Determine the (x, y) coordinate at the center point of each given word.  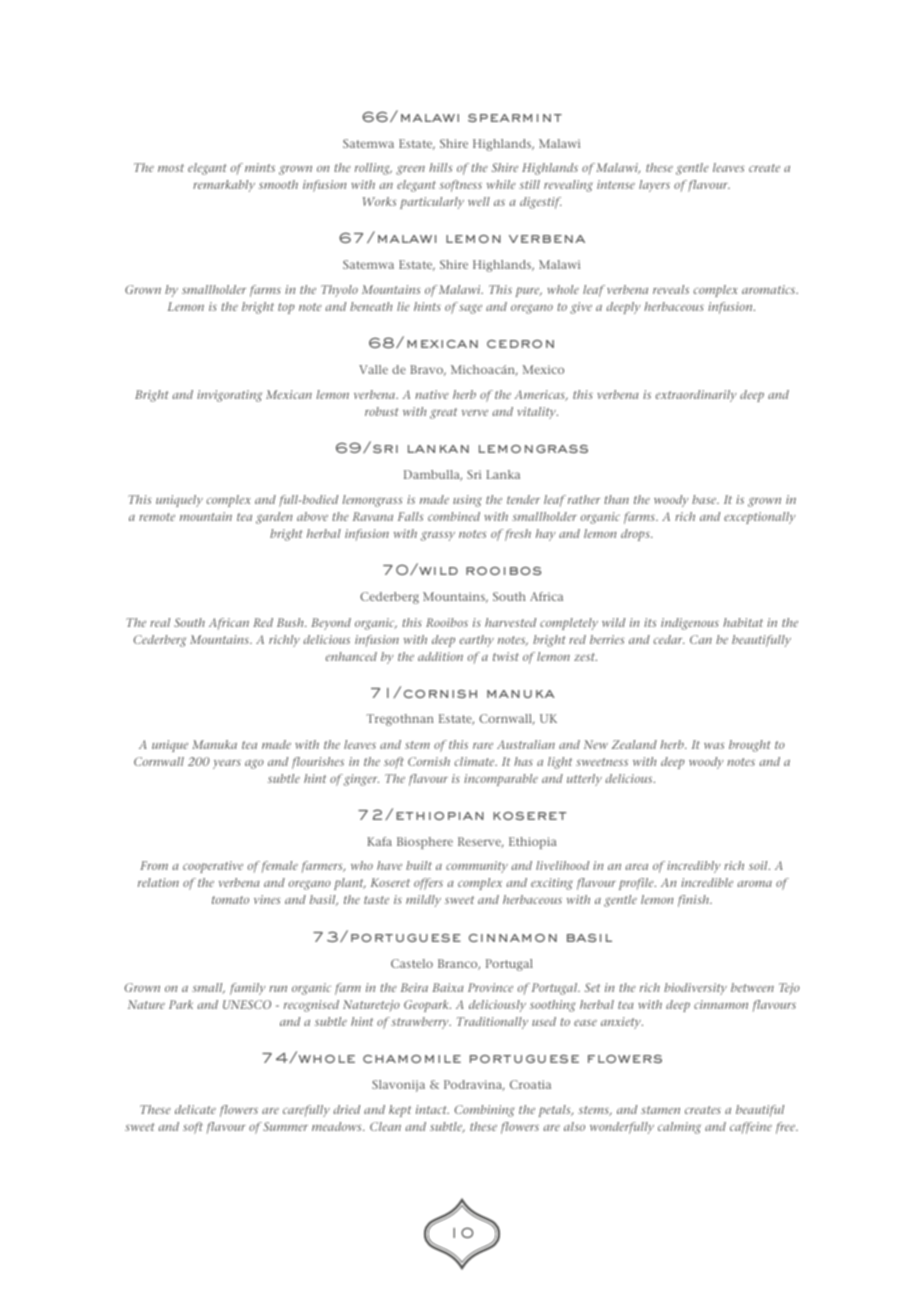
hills (440, 167)
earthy (477, 641)
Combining (484, 1111)
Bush (291, 622)
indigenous (690, 624)
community (477, 867)
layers (654, 186)
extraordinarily (696, 396)
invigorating (229, 396)
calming (679, 1128)
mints (260, 167)
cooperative (213, 867)
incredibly (694, 867)
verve (475, 413)
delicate (195, 1109)
